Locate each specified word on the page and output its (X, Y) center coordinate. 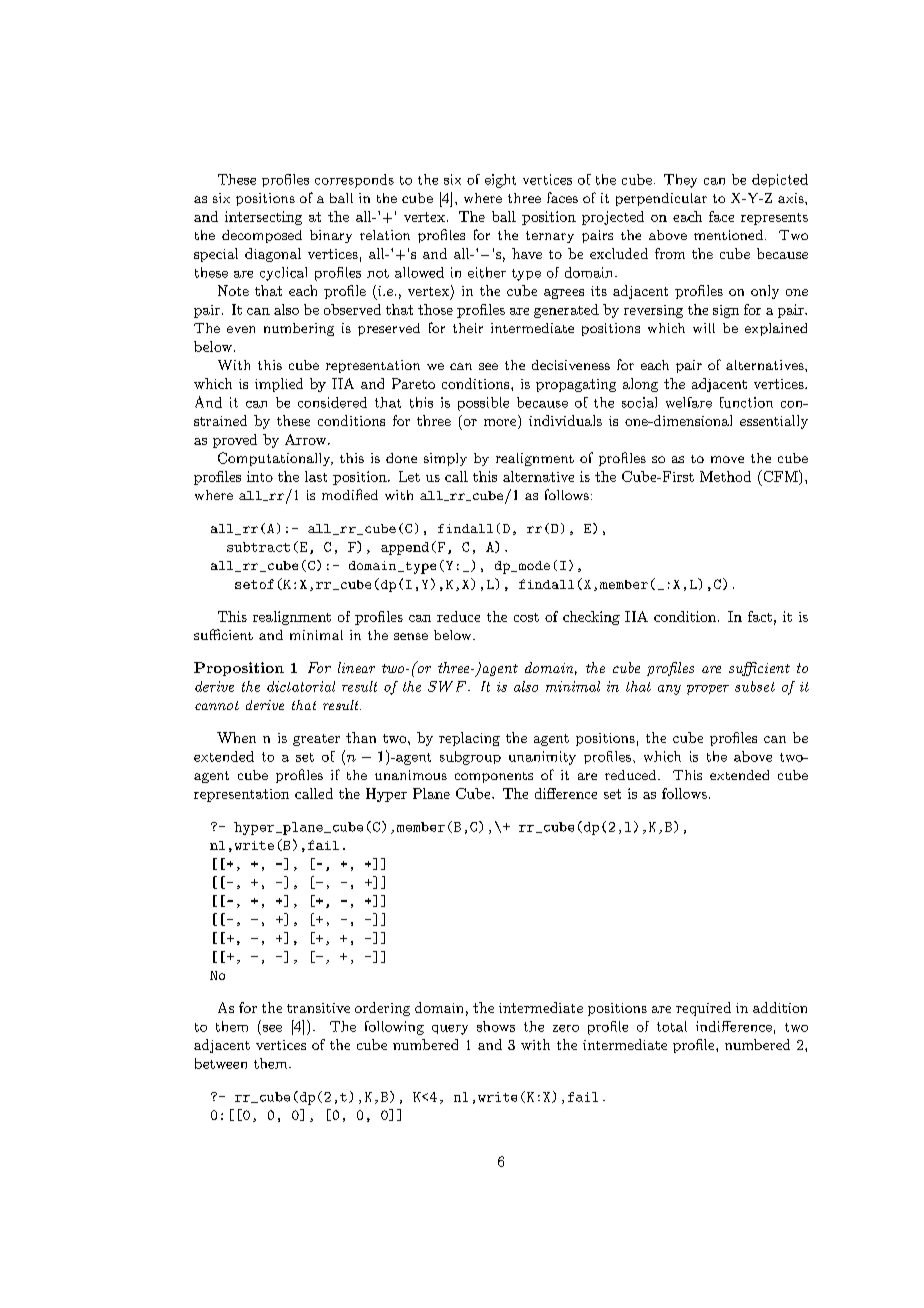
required (703, 1009)
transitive (318, 1008)
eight (500, 181)
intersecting (263, 218)
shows (496, 1026)
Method (725, 476)
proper (708, 690)
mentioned (728, 235)
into (260, 476)
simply (445, 459)
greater (316, 740)
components (494, 777)
